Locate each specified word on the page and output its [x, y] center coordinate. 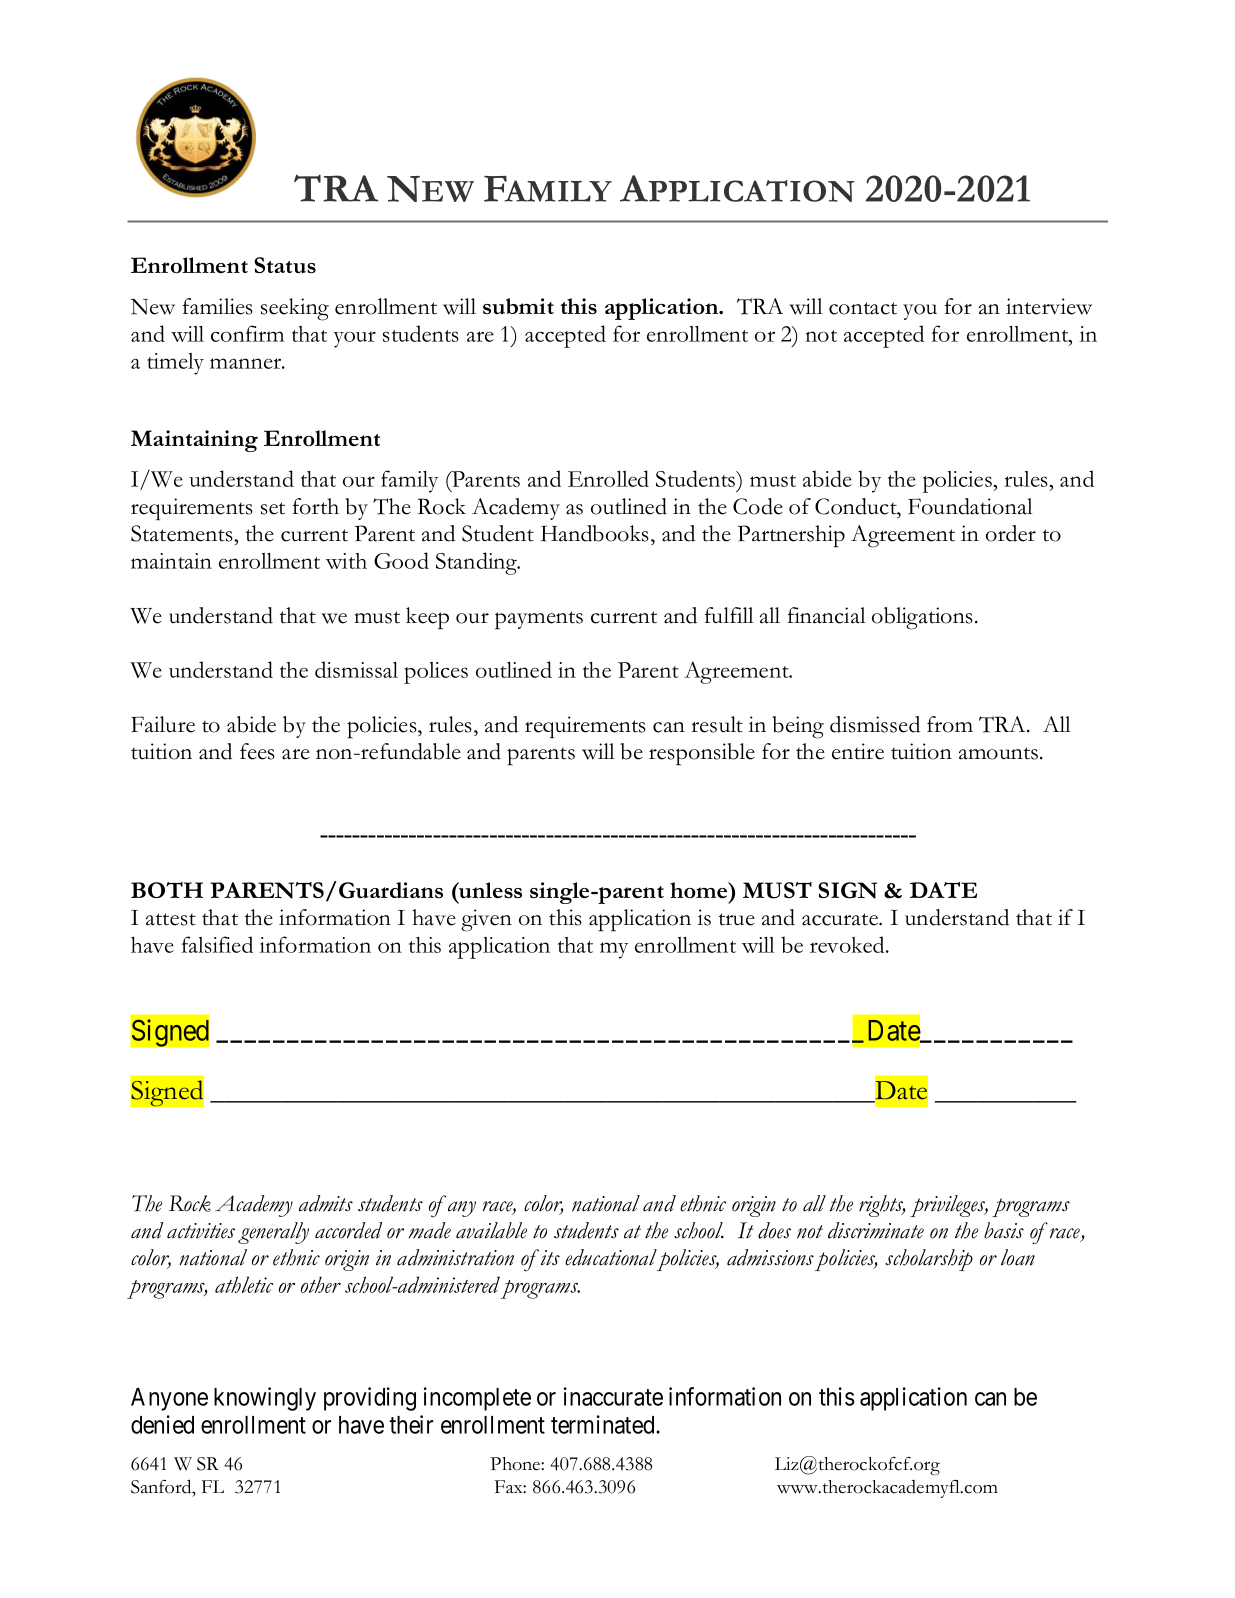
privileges [949, 1206]
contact [863, 308]
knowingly [265, 1399]
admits [326, 1203]
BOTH [167, 890]
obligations [922, 618]
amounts [1000, 753]
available [491, 1230]
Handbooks [595, 533]
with [346, 561]
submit [518, 306]
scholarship [929, 1260]
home [700, 890]
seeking [295, 309]
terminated [604, 1424]
